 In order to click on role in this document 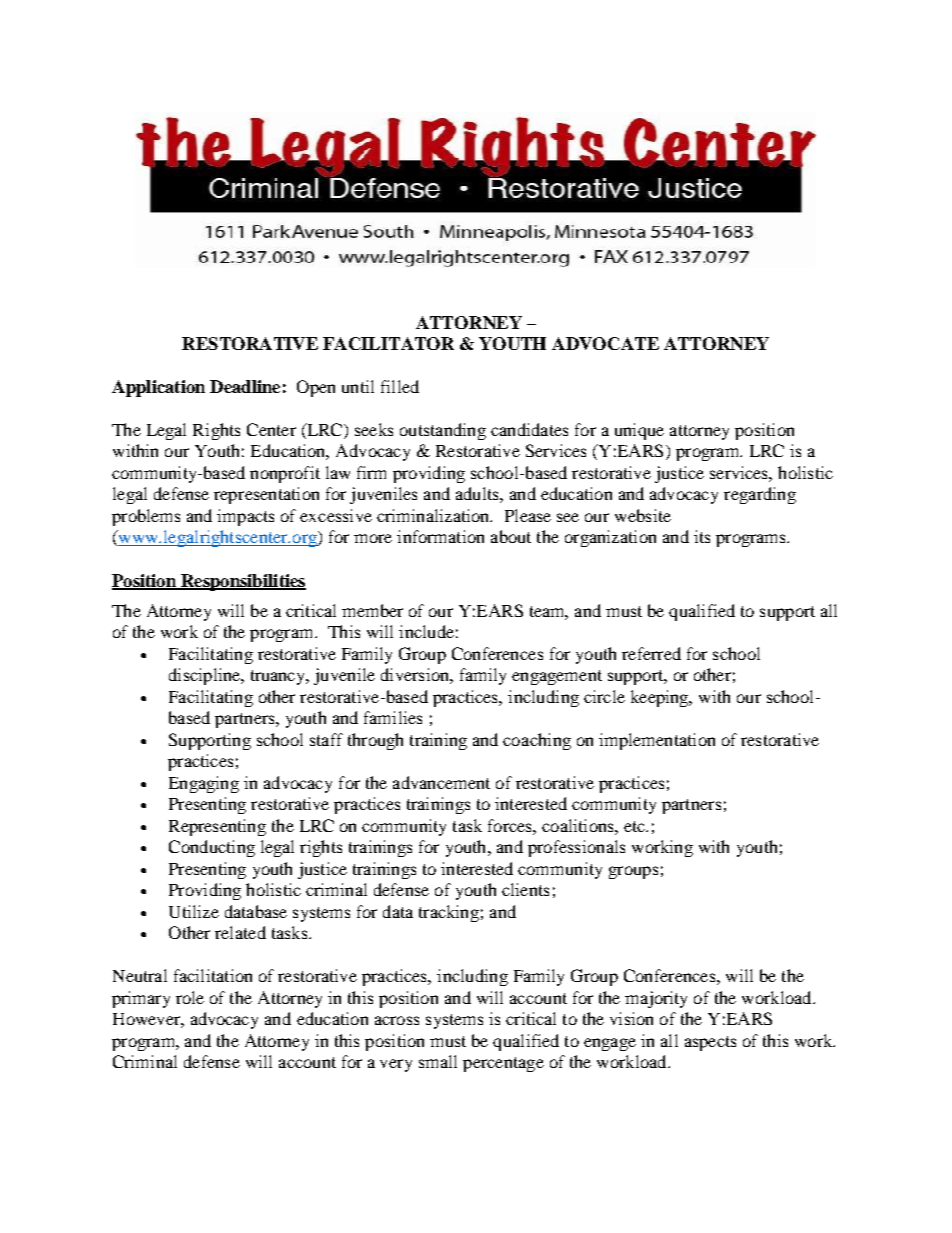, I will do `click(190, 997)`.
